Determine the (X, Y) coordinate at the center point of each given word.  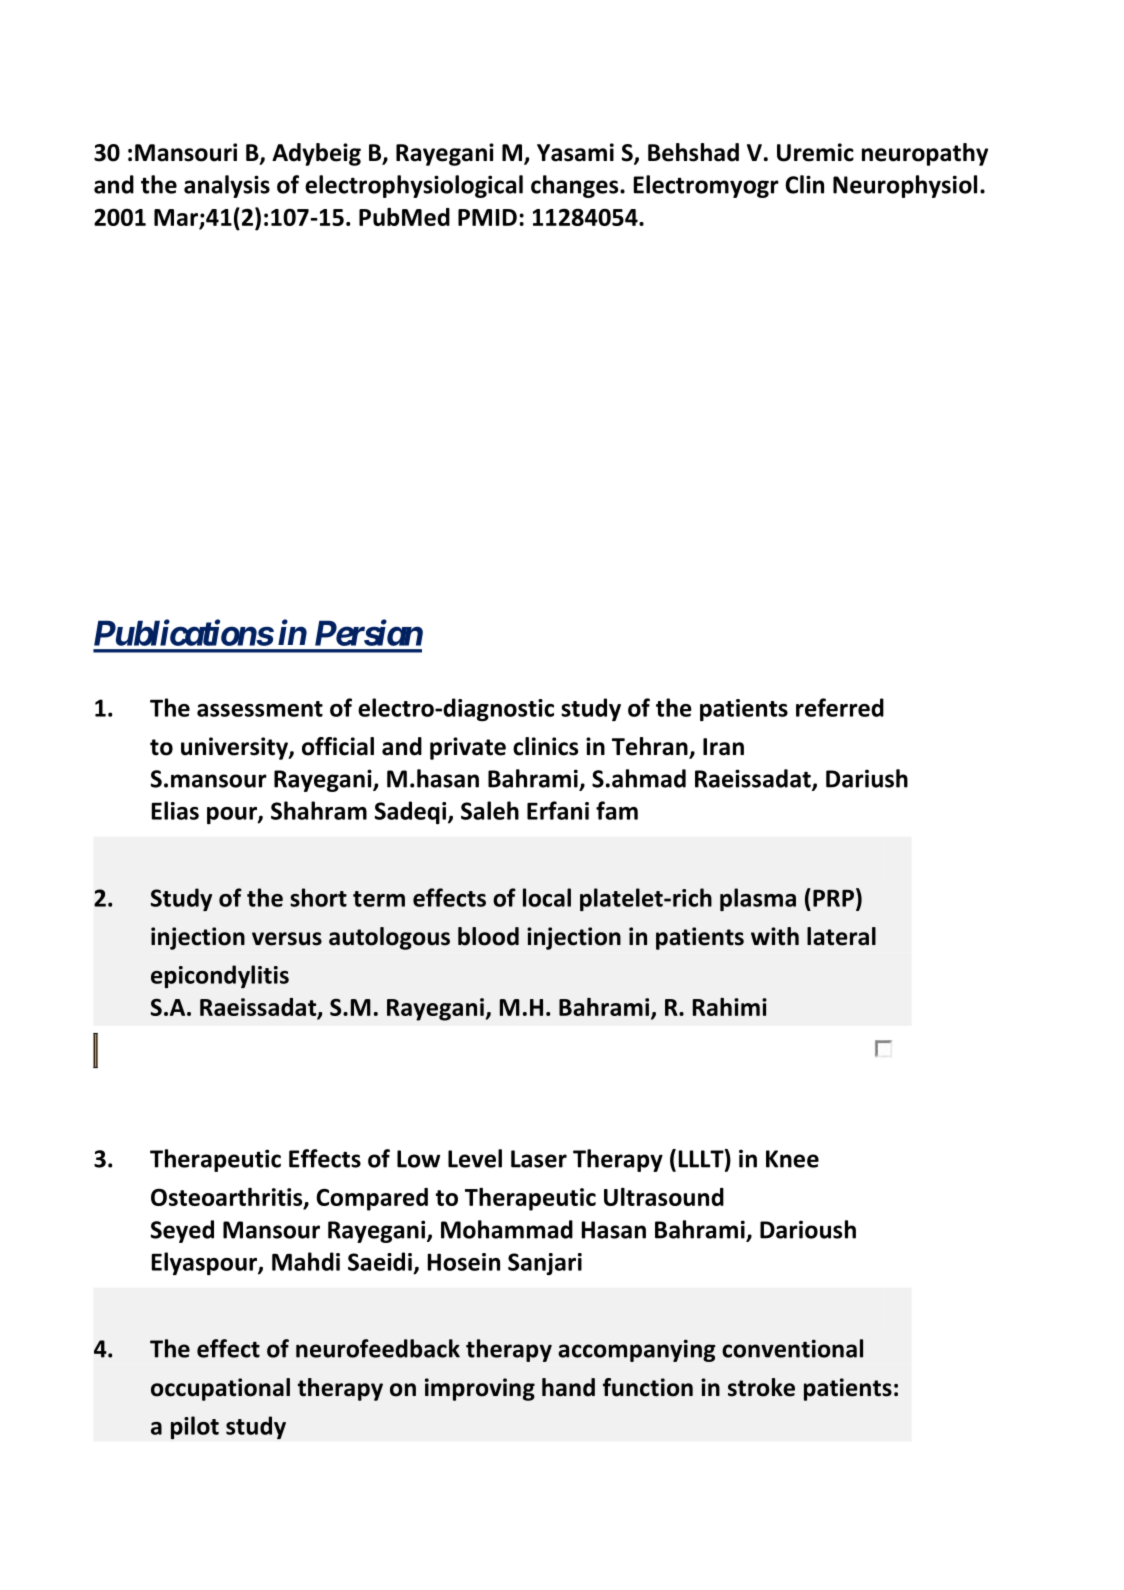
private (468, 748)
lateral (841, 936)
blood (488, 936)
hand (568, 1387)
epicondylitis (220, 976)
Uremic (815, 152)
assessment (260, 709)
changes (576, 186)
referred (840, 707)
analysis (227, 186)
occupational (220, 1389)
